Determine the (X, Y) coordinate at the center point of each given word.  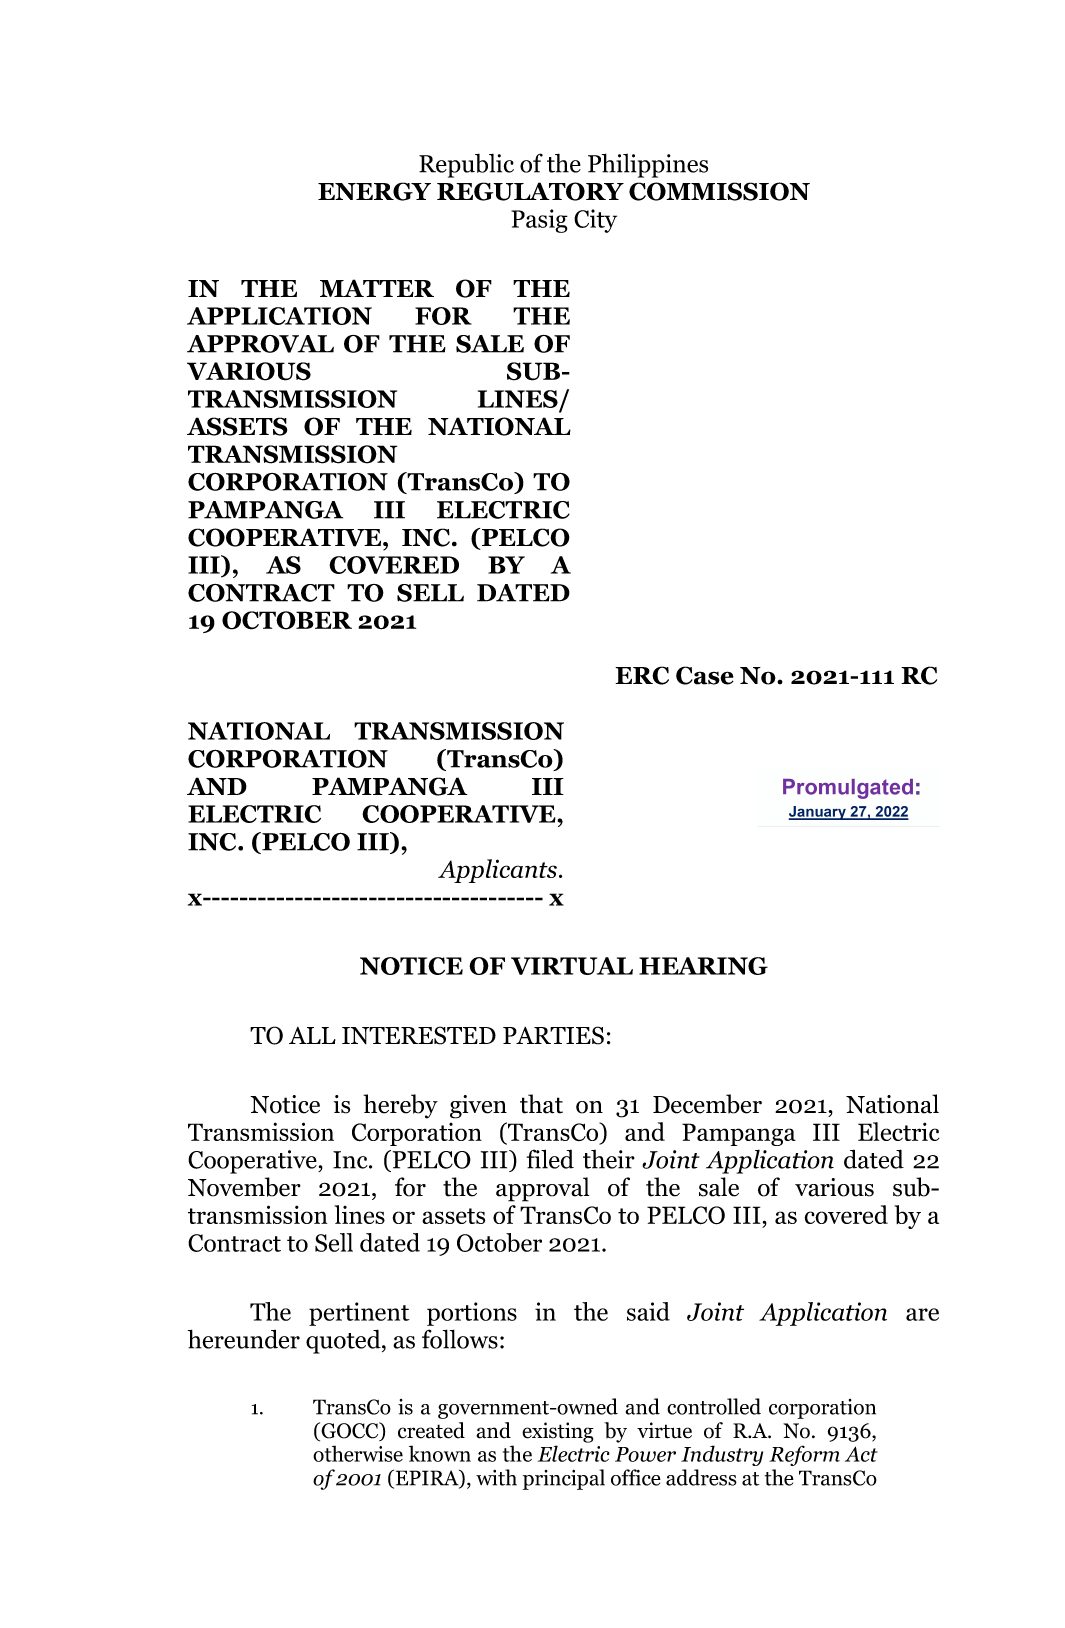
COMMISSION (719, 191)
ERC (642, 675)
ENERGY (374, 191)
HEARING (703, 966)
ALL (312, 1035)
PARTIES (553, 1035)
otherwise (358, 1453)
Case (705, 675)
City (595, 221)
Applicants (497, 871)
